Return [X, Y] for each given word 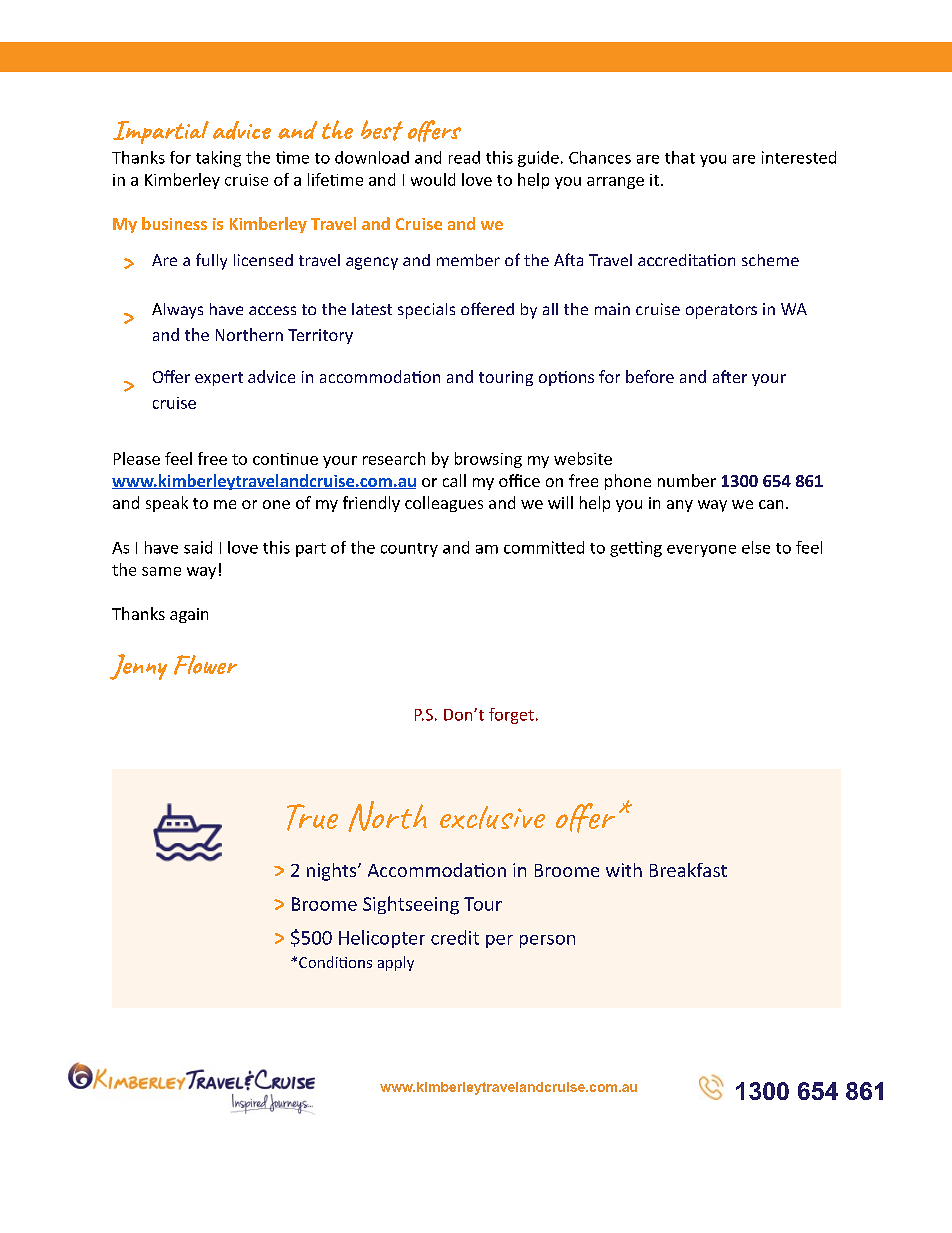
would [433, 179]
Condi [319, 962]
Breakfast [688, 870]
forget [511, 716]
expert [219, 379]
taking [218, 159]
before [650, 376]
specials [426, 311]
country [409, 550]
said [198, 547]
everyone [701, 551]
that [680, 157]
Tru [306, 817]
